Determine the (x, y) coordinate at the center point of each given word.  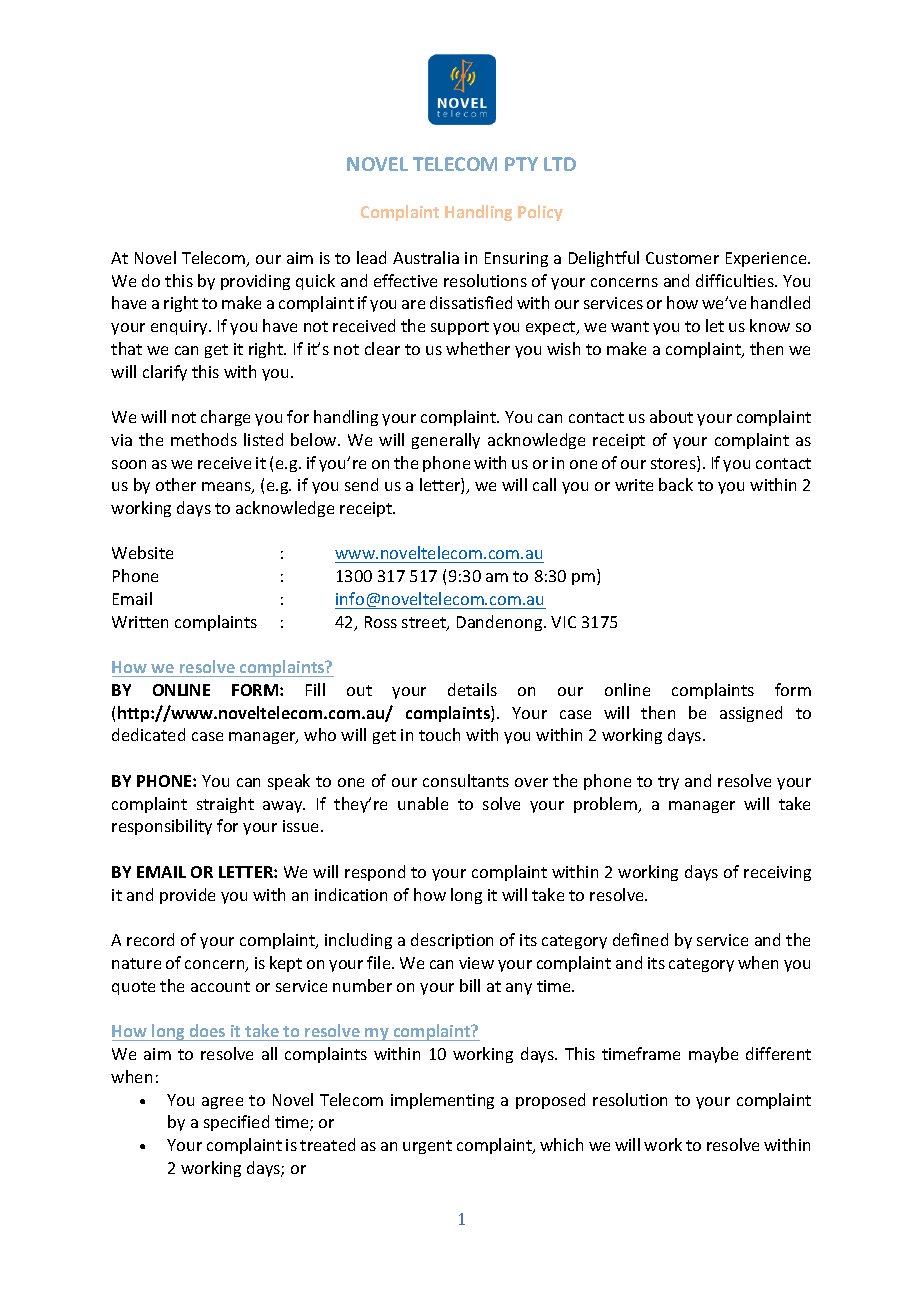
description (452, 941)
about (671, 416)
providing (255, 282)
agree (222, 1103)
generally (446, 441)
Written (140, 622)
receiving (777, 873)
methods (204, 439)
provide (187, 896)
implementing (442, 1101)
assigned (751, 714)
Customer (682, 258)
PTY (521, 164)
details (472, 689)
